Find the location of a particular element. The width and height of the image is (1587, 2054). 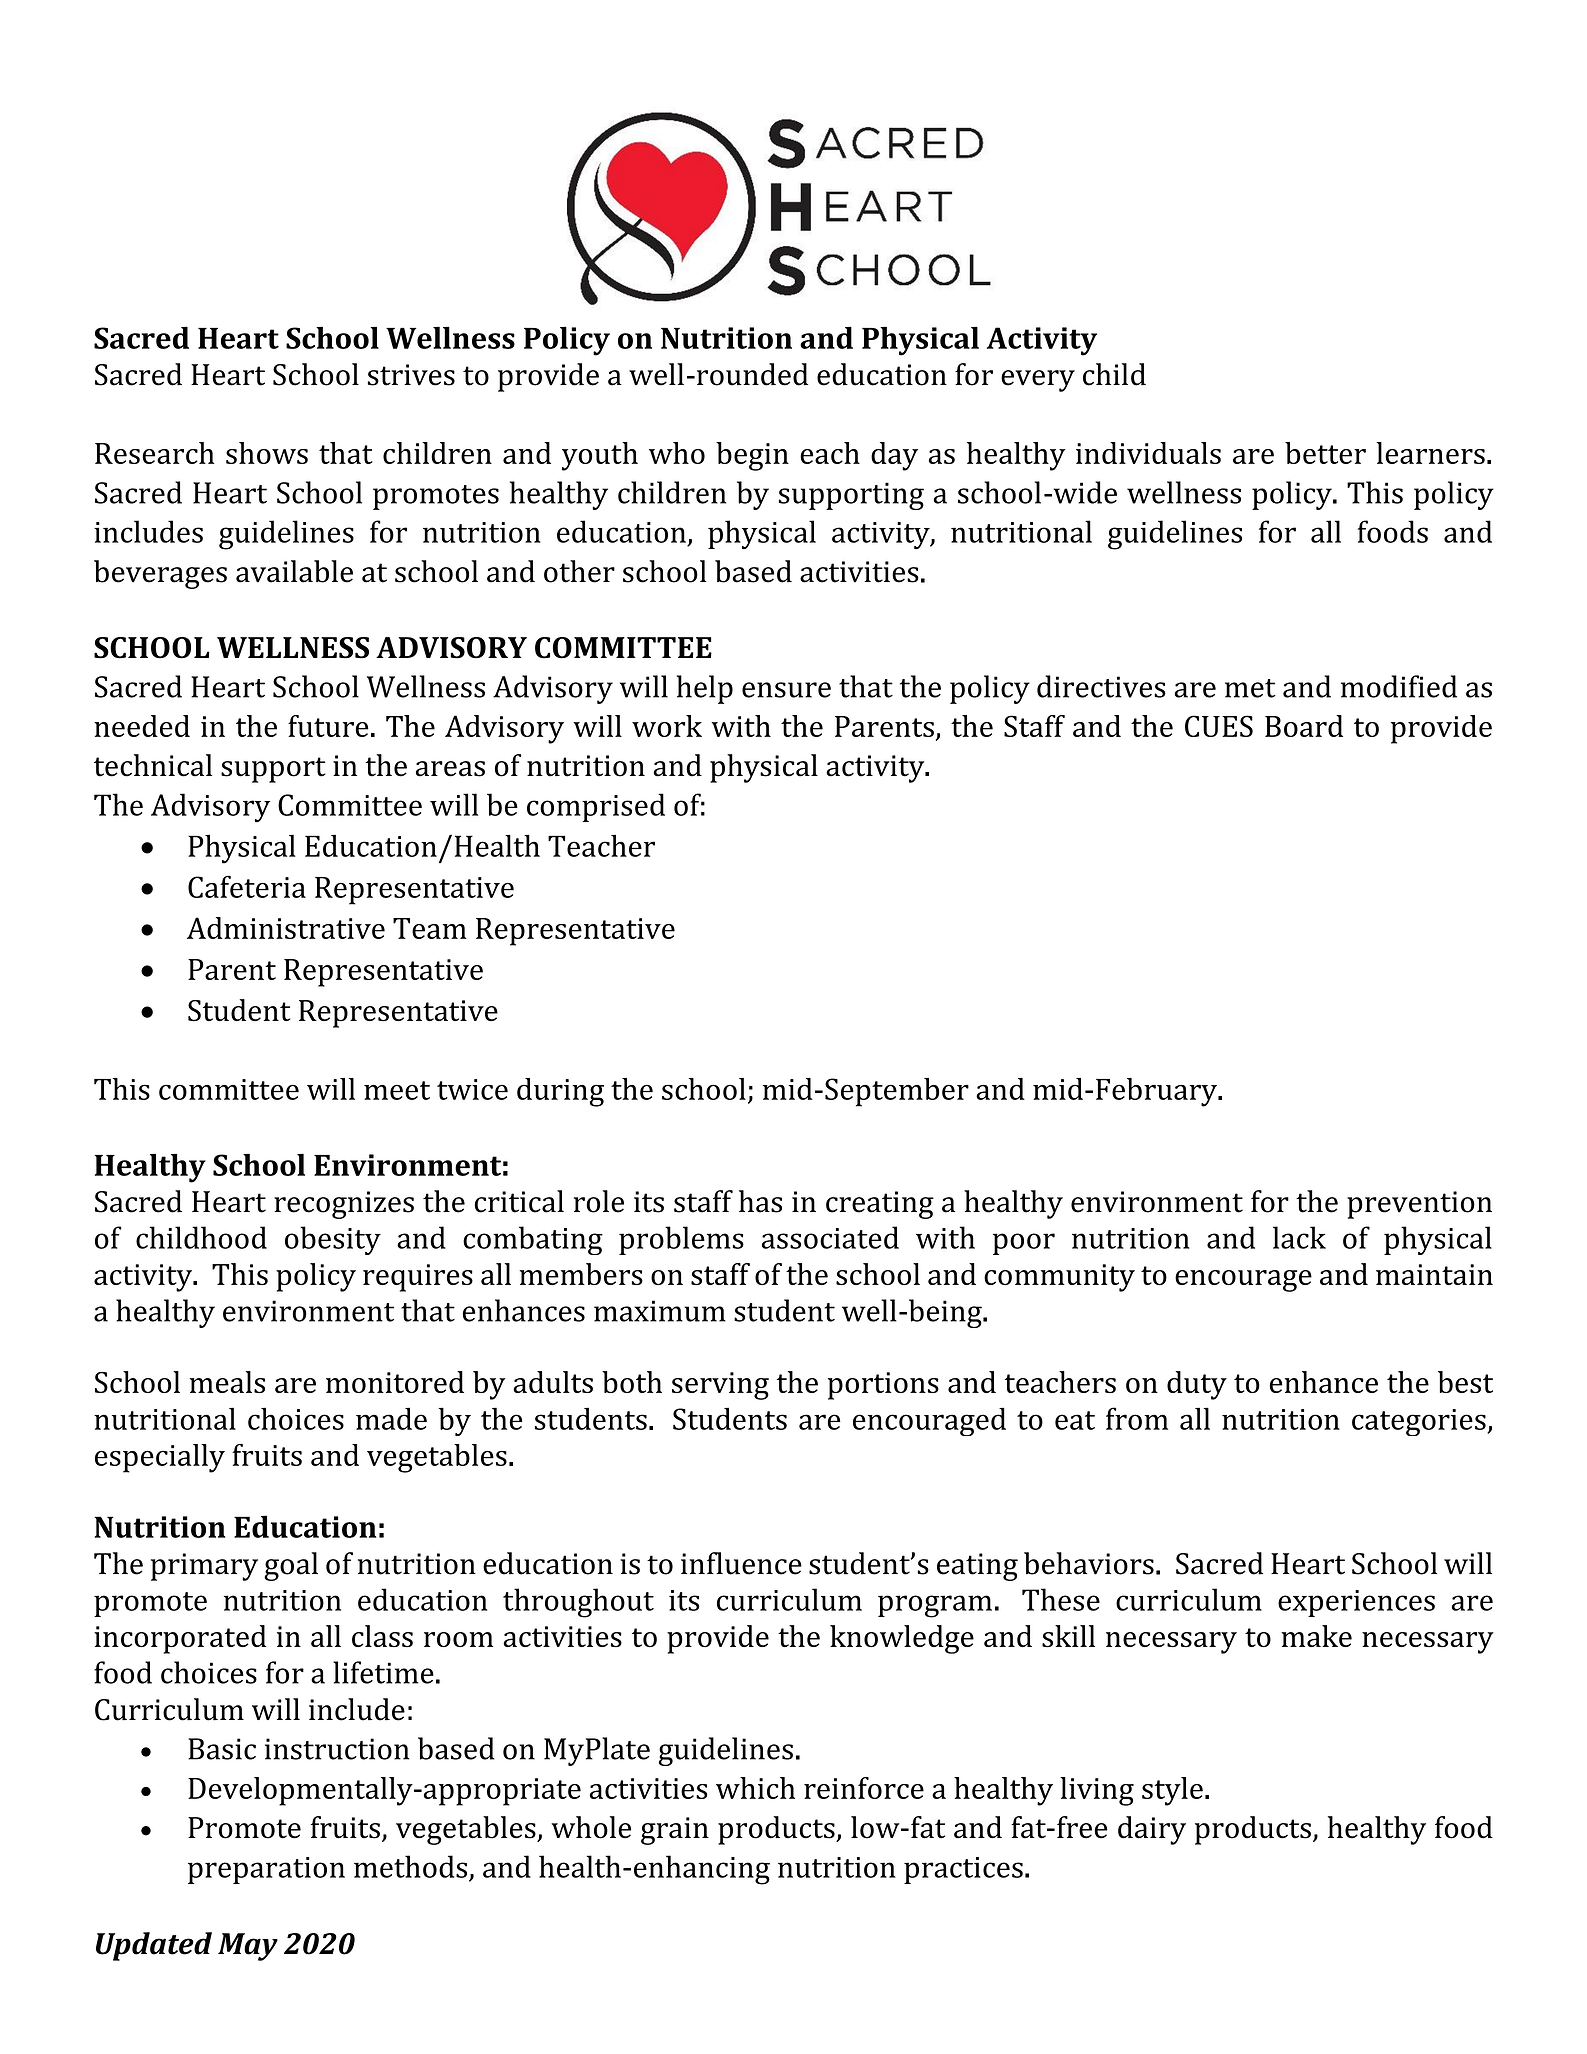

better is located at coordinates (1325, 453).
